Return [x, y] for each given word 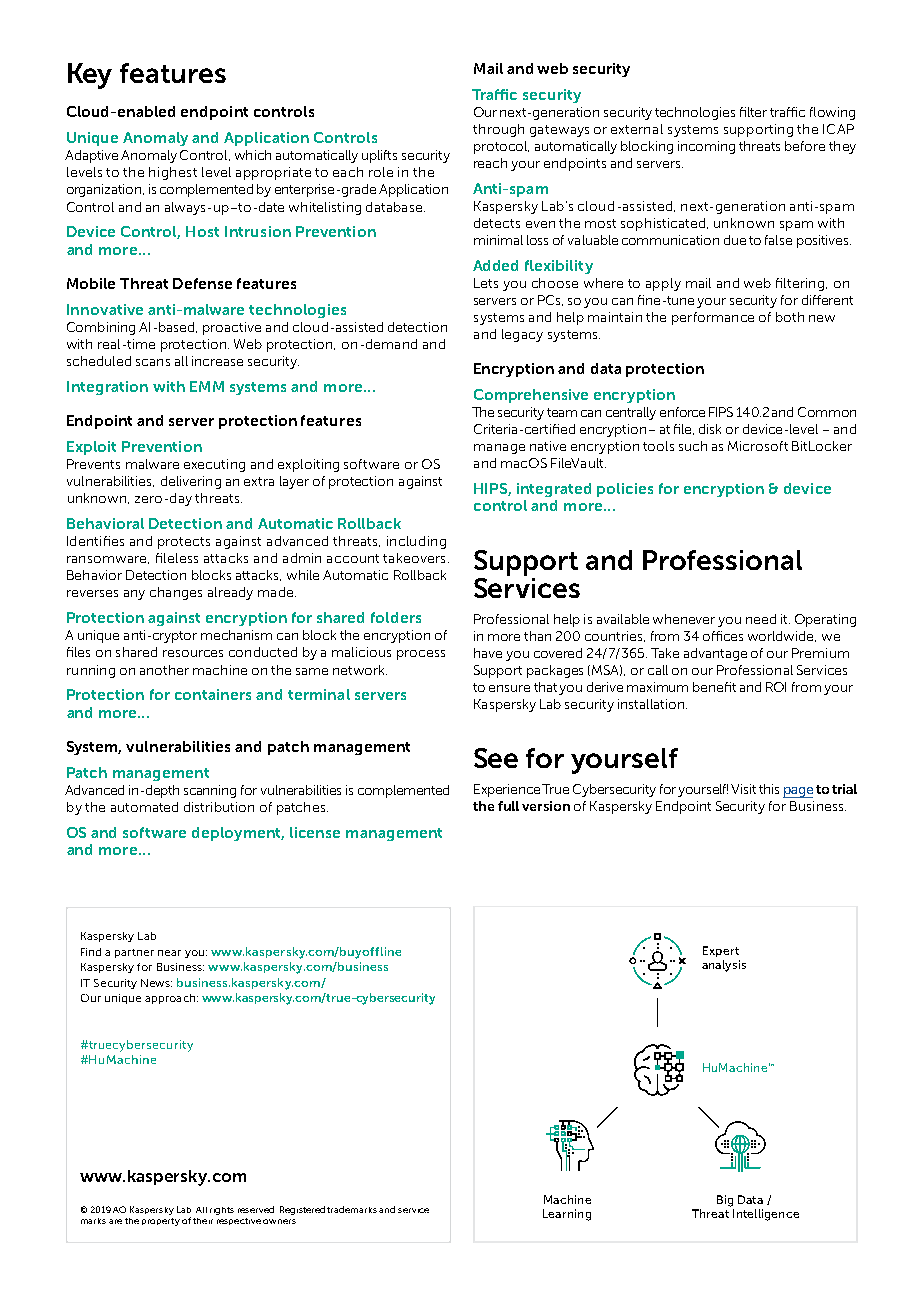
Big [725, 1201]
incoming [706, 147]
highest [173, 173]
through [498, 130]
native [548, 446]
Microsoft [758, 446]
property [161, 1222]
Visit [743, 789]
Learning [567, 1215]
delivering [191, 482]
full [508, 806]
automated [144, 807]
